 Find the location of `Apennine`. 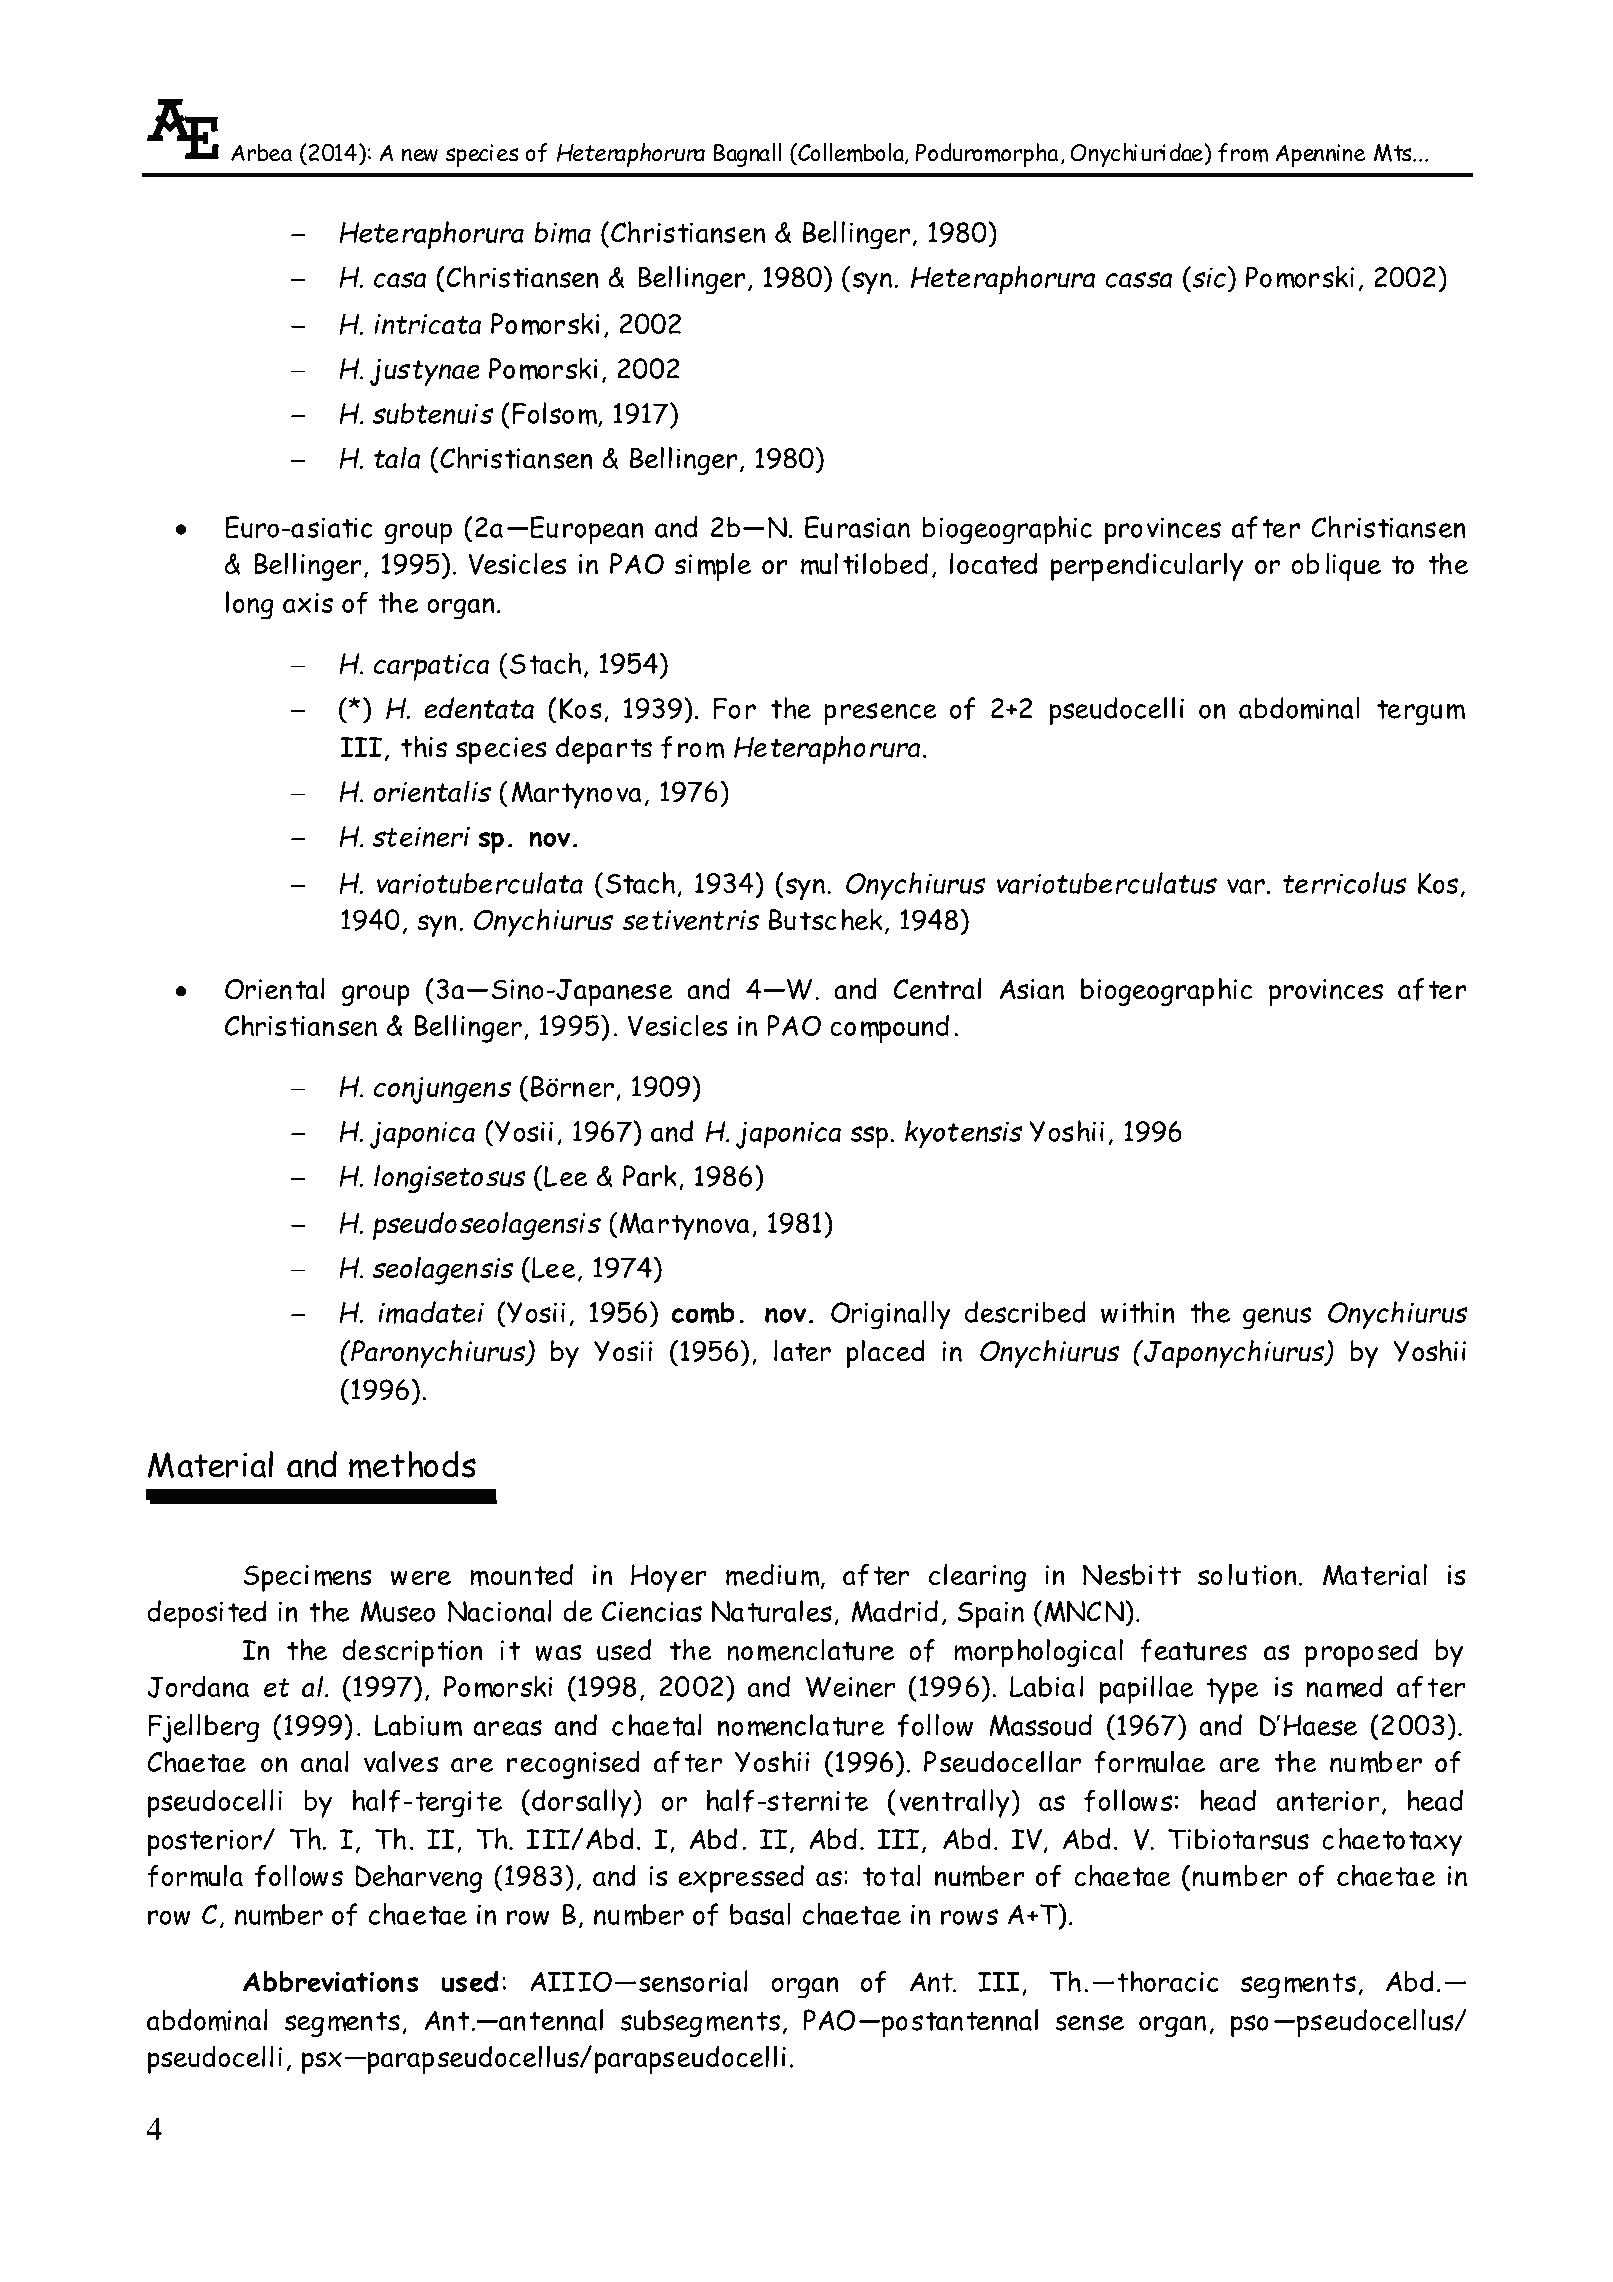

Apennine is located at coordinates (1320, 155).
